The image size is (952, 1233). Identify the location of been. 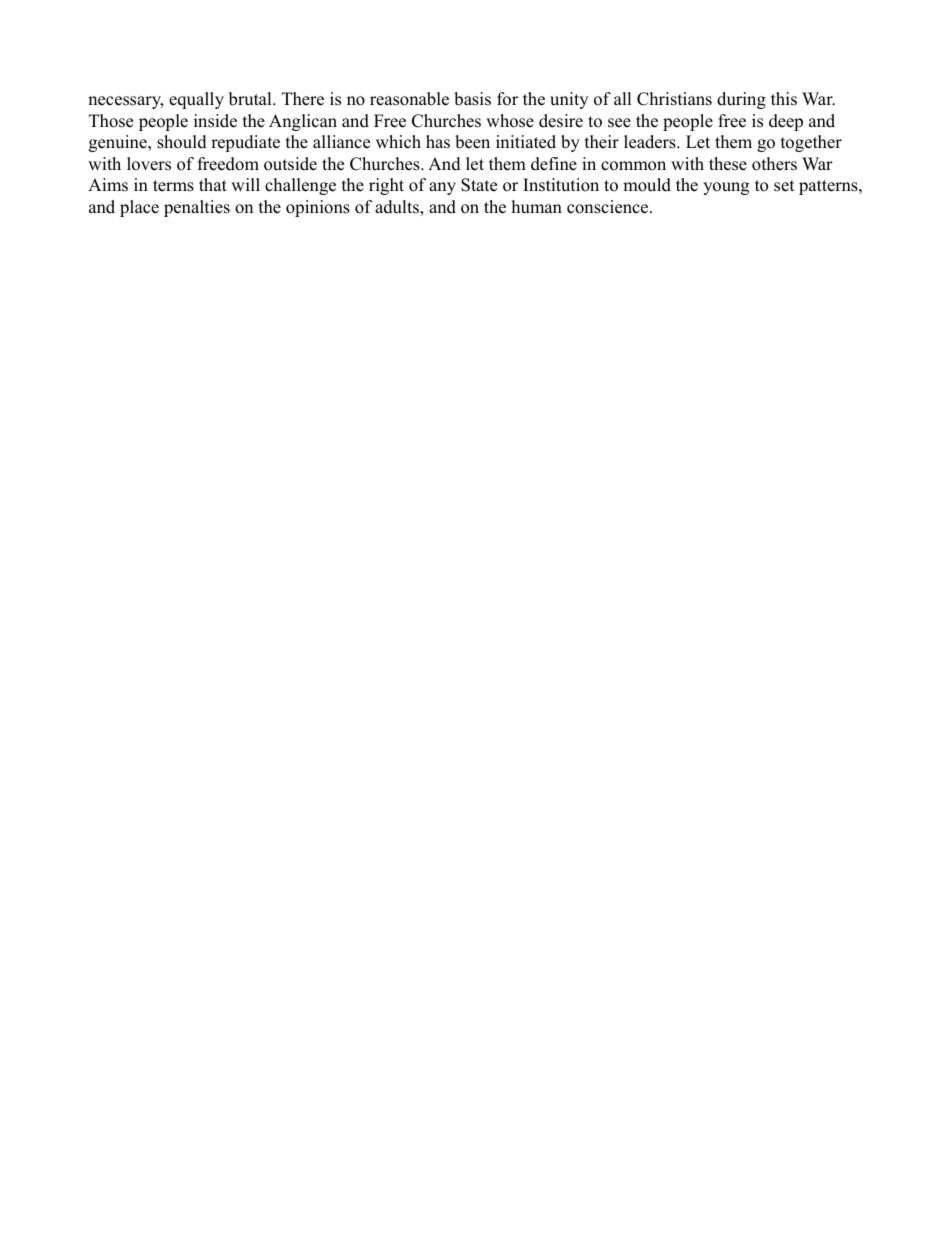
(472, 142).
